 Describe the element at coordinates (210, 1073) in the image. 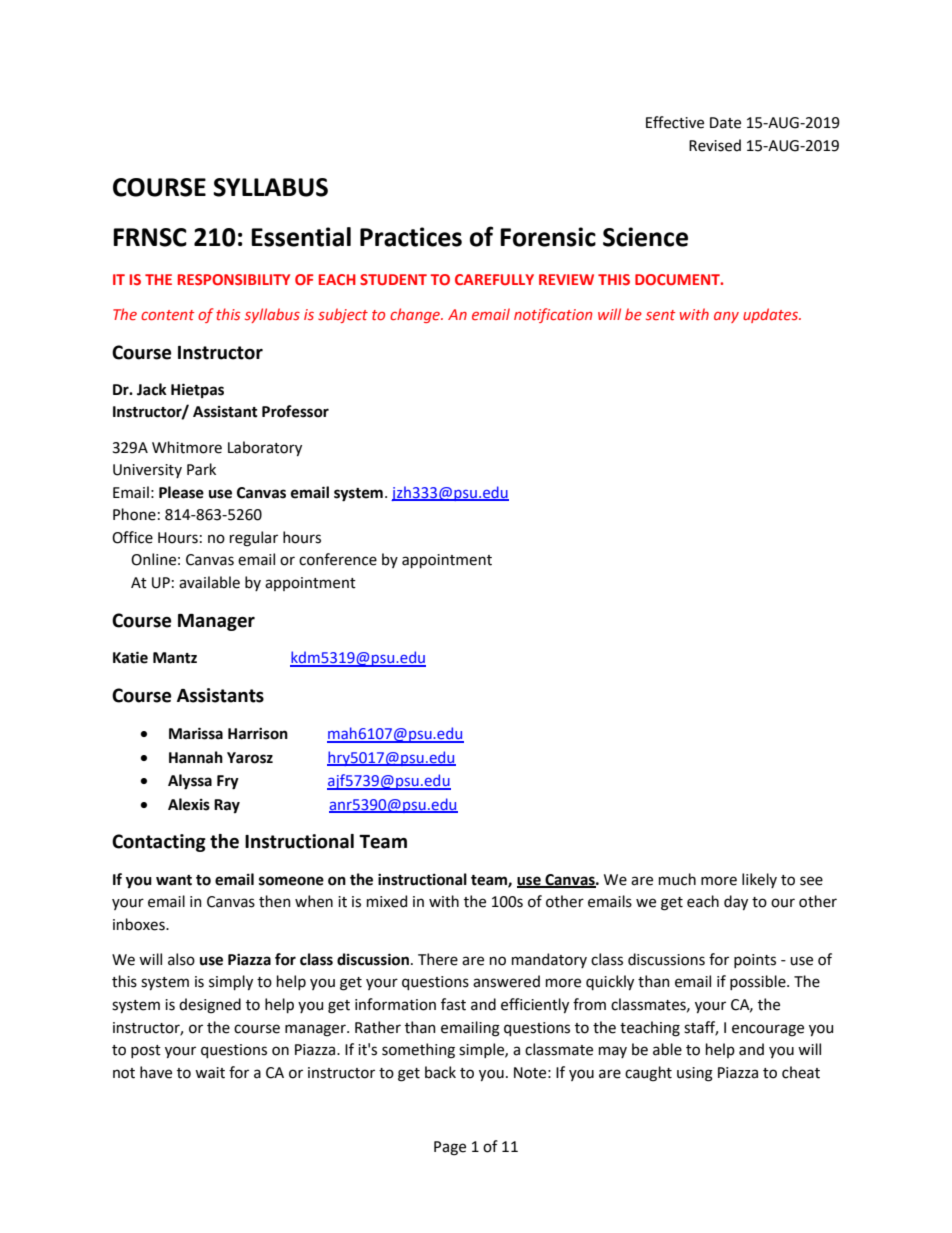

I see `wait` at that location.
